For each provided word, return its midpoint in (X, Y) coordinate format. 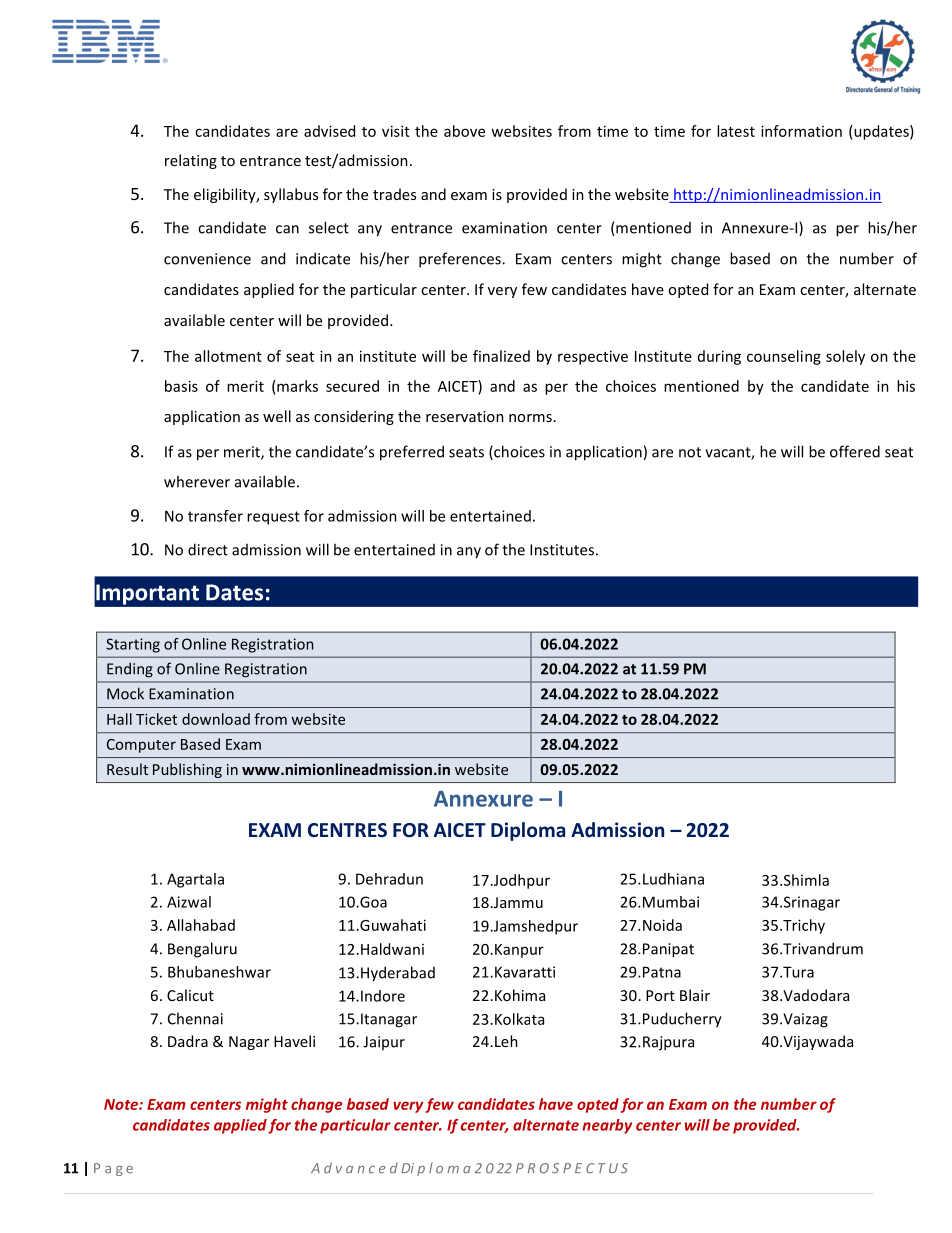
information (801, 131)
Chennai (195, 1018)
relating (191, 161)
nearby (607, 1126)
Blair (695, 995)
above (464, 131)
